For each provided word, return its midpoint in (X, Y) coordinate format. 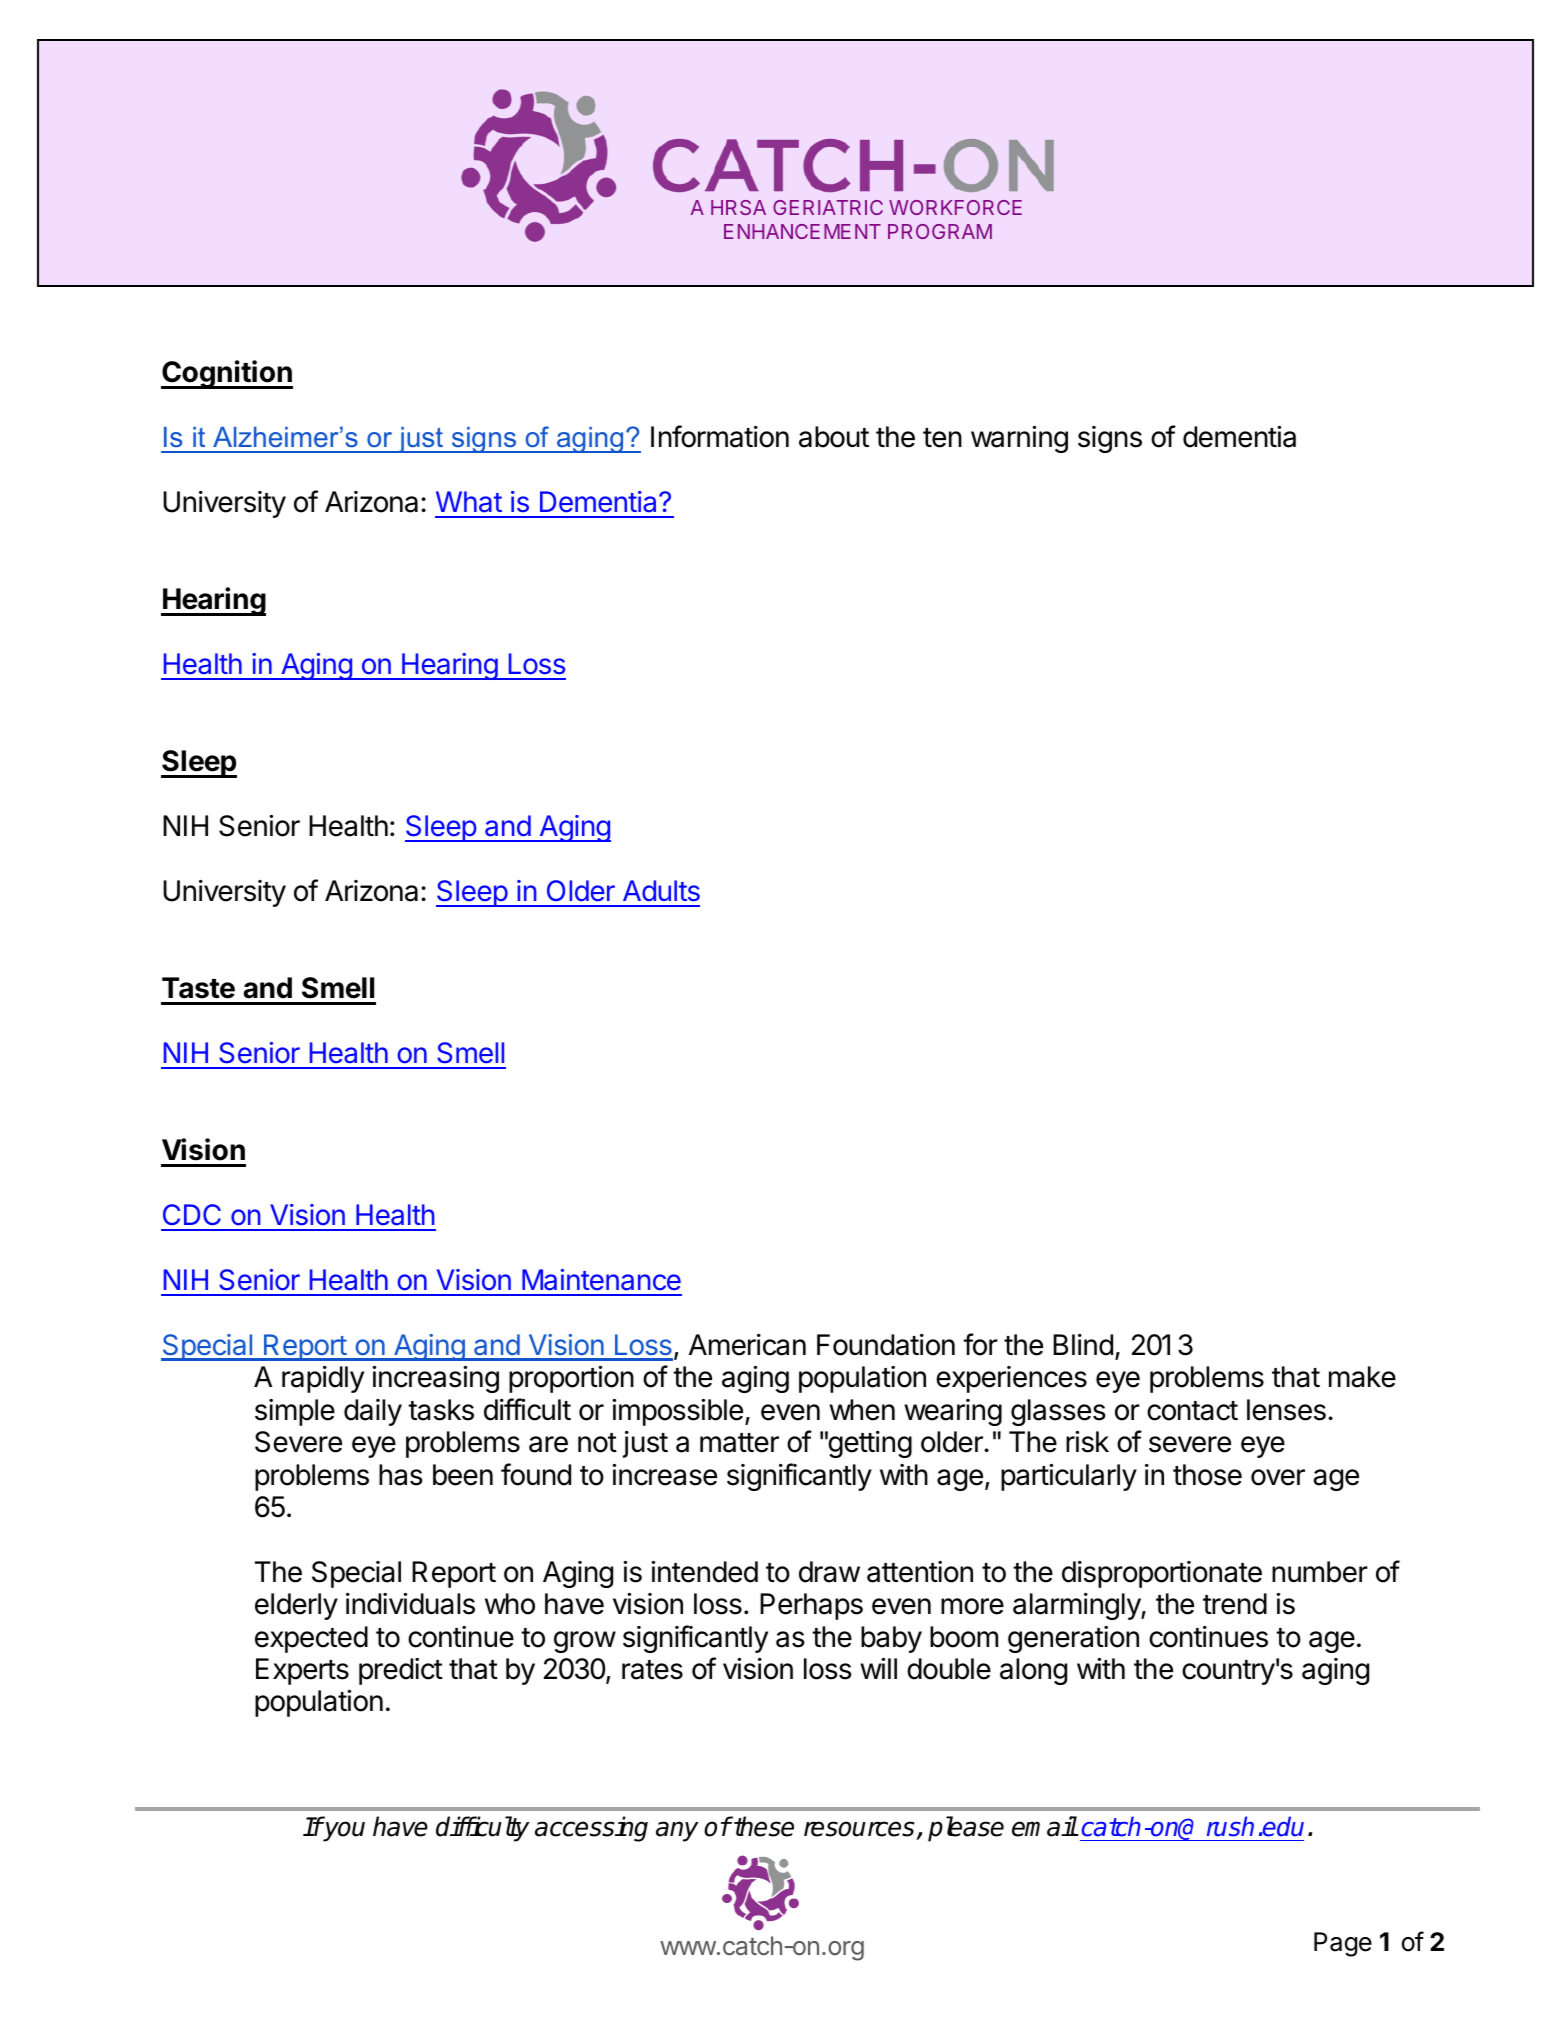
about (834, 437)
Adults (661, 891)
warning (1019, 439)
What (469, 502)
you (343, 1831)
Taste (198, 988)
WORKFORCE (955, 207)
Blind (1083, 1345)
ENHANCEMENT (802, 231)
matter (739, 1443)
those (1207, 1475)
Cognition (227, 374)
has (401, 1475)
